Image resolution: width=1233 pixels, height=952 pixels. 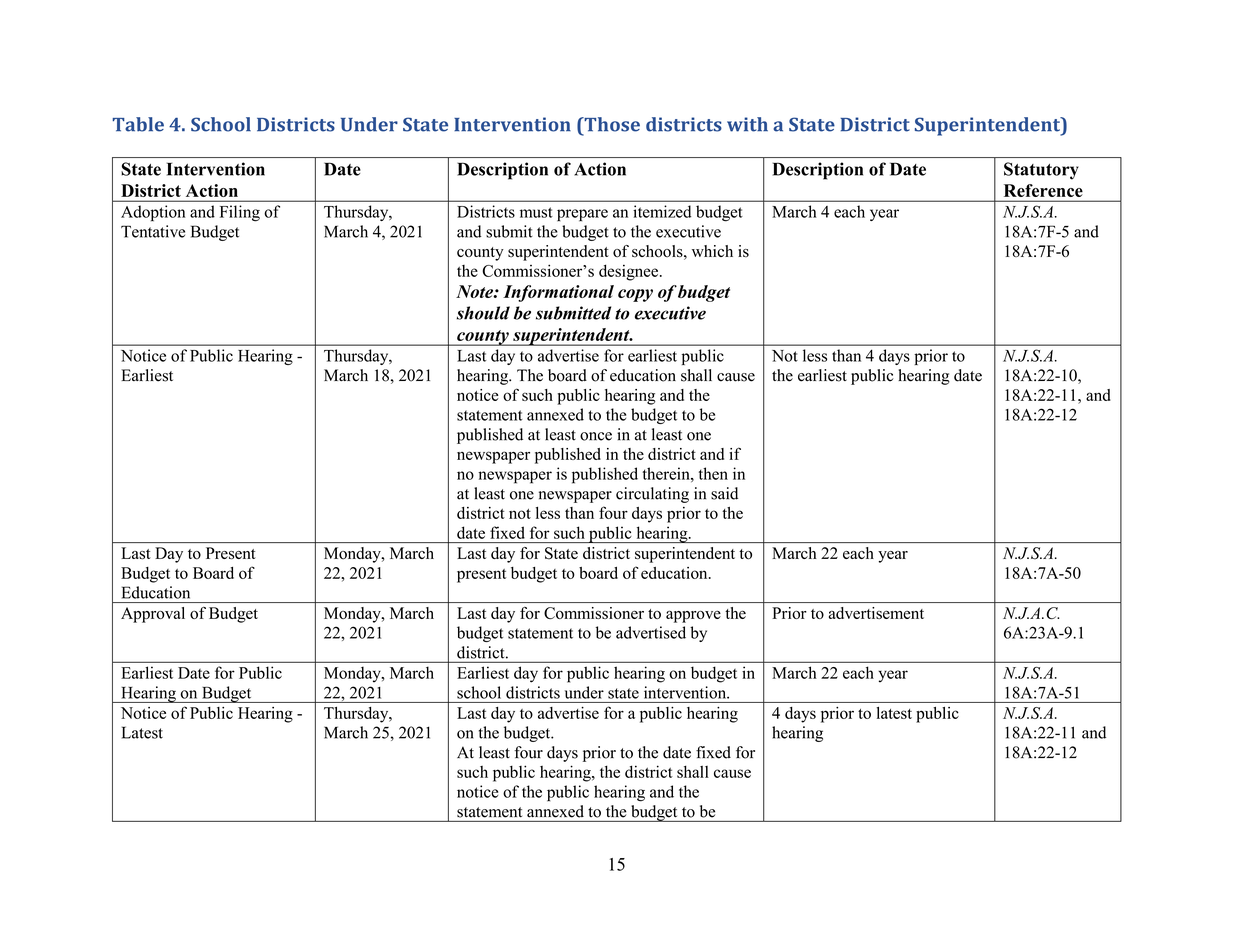 What do you see at coordinates (611, 124) in the screenshot?
I see `Those` at bounding box center [611, 124].
